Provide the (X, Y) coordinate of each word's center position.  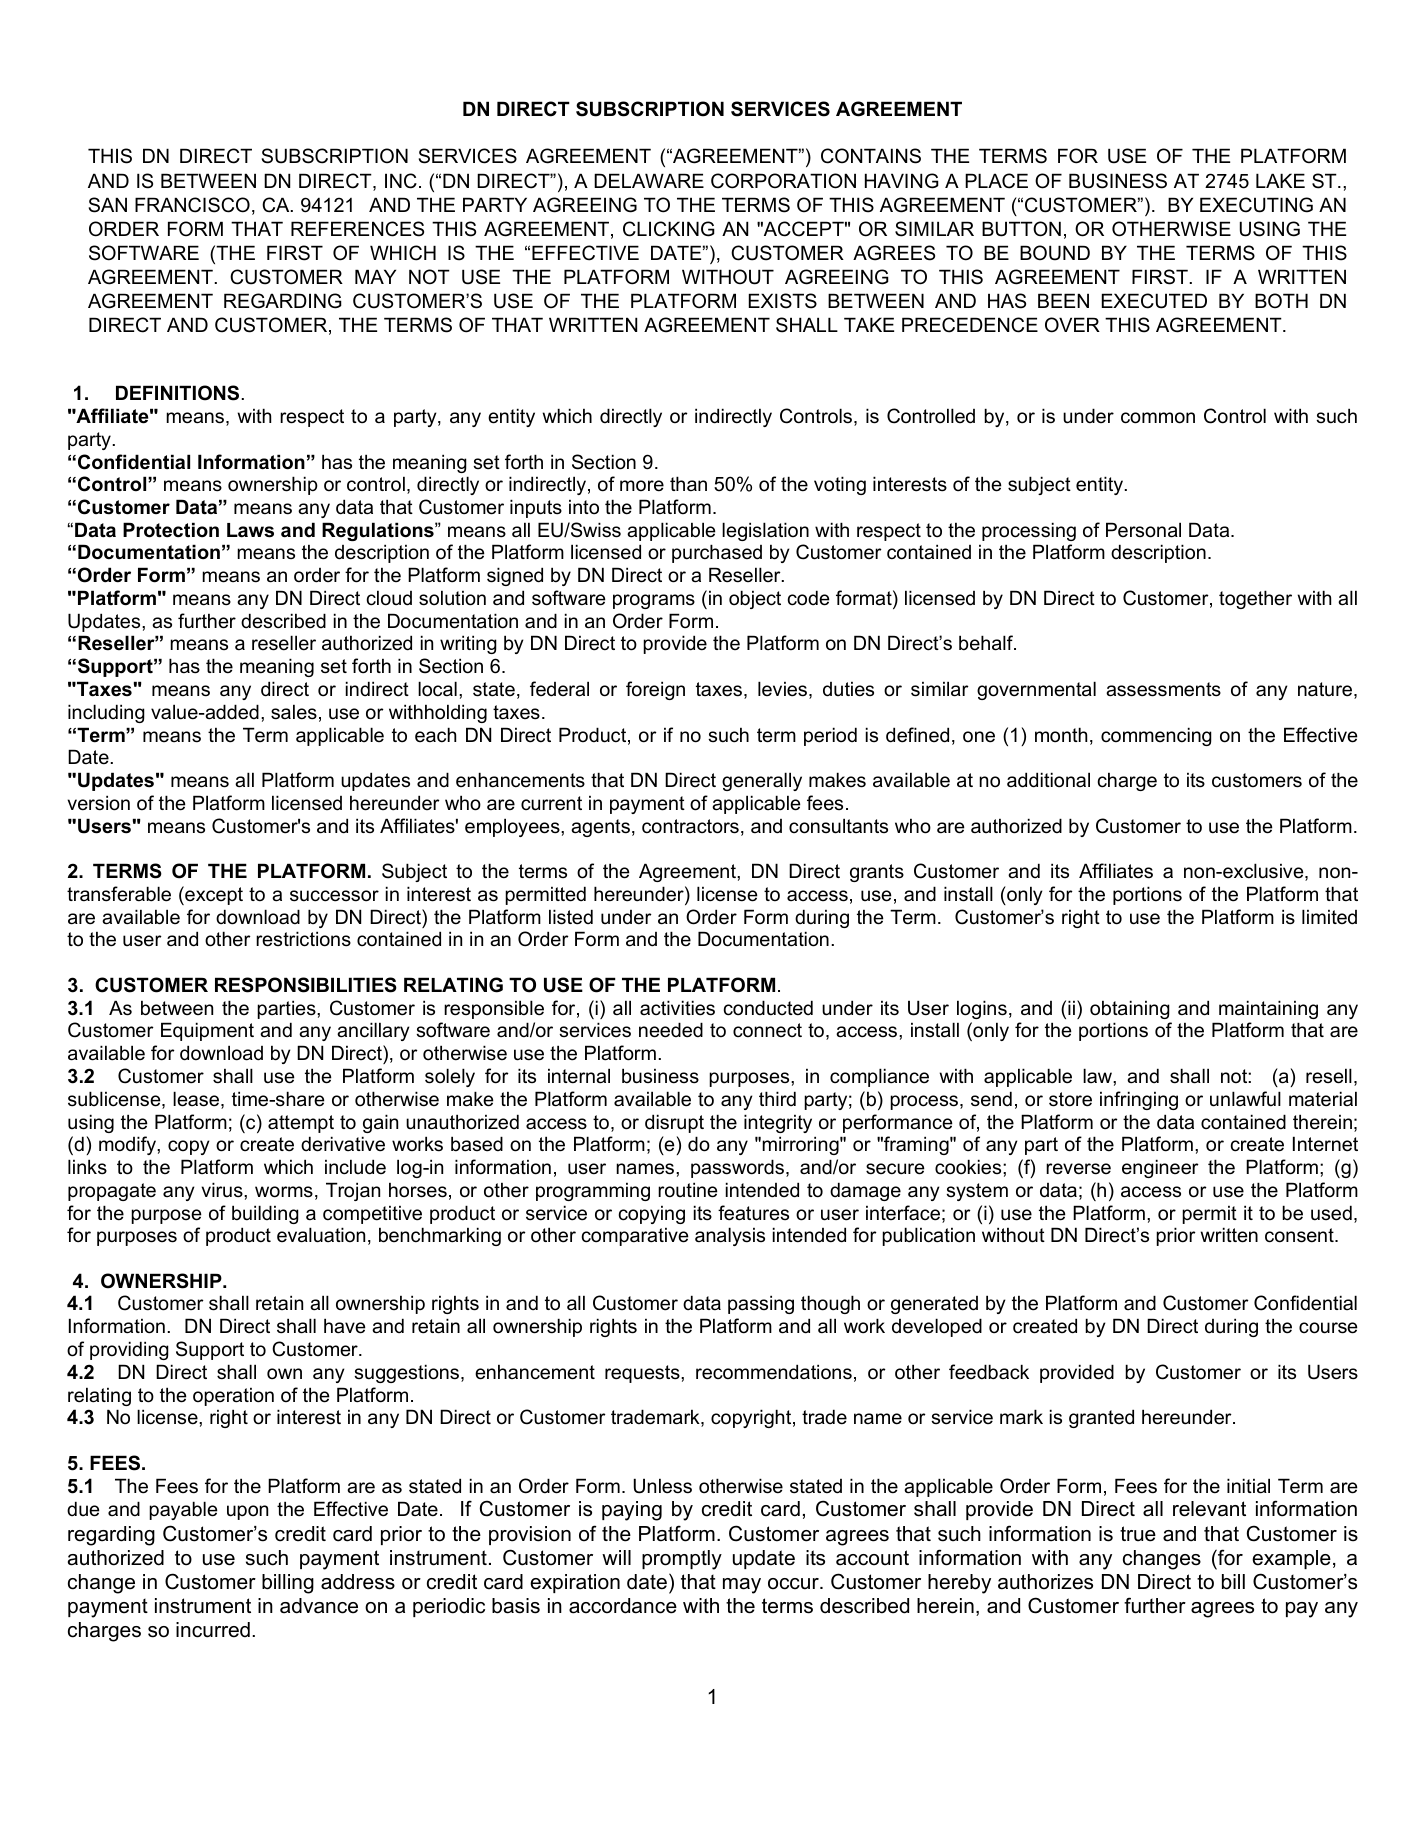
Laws (250, 530)
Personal (1143, 530)
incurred (213, 1630)
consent (1300, 1235)
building (265, 1214)
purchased (717, 553)
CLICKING (669, 229)
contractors (690, 826)
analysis (730, 1236)
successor (334, 896)
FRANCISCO (192, 205)
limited (1329, 917)
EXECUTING (1256, 205)
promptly (682, 1560)
